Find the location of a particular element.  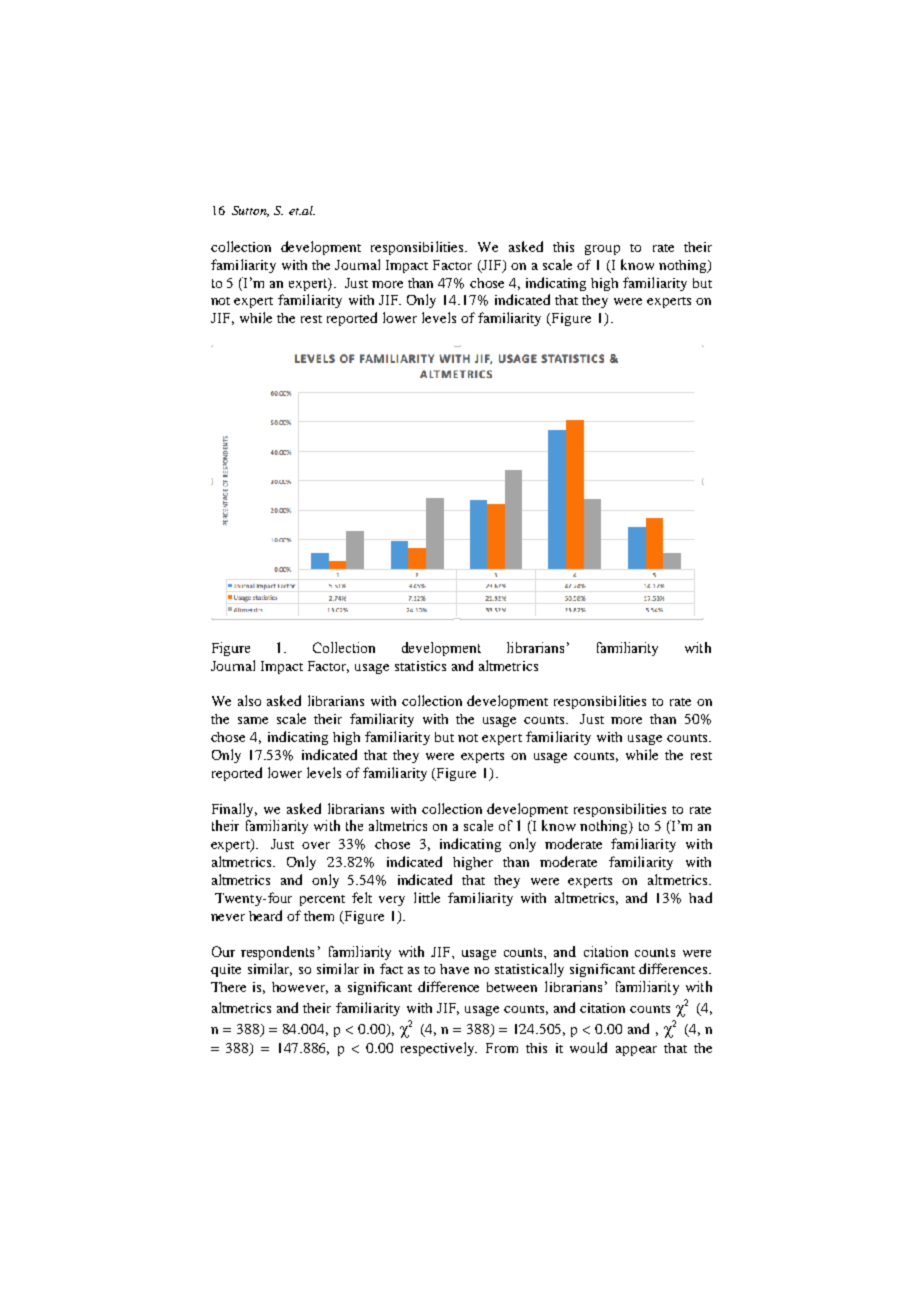

group is located at coordinates (602, 250).
